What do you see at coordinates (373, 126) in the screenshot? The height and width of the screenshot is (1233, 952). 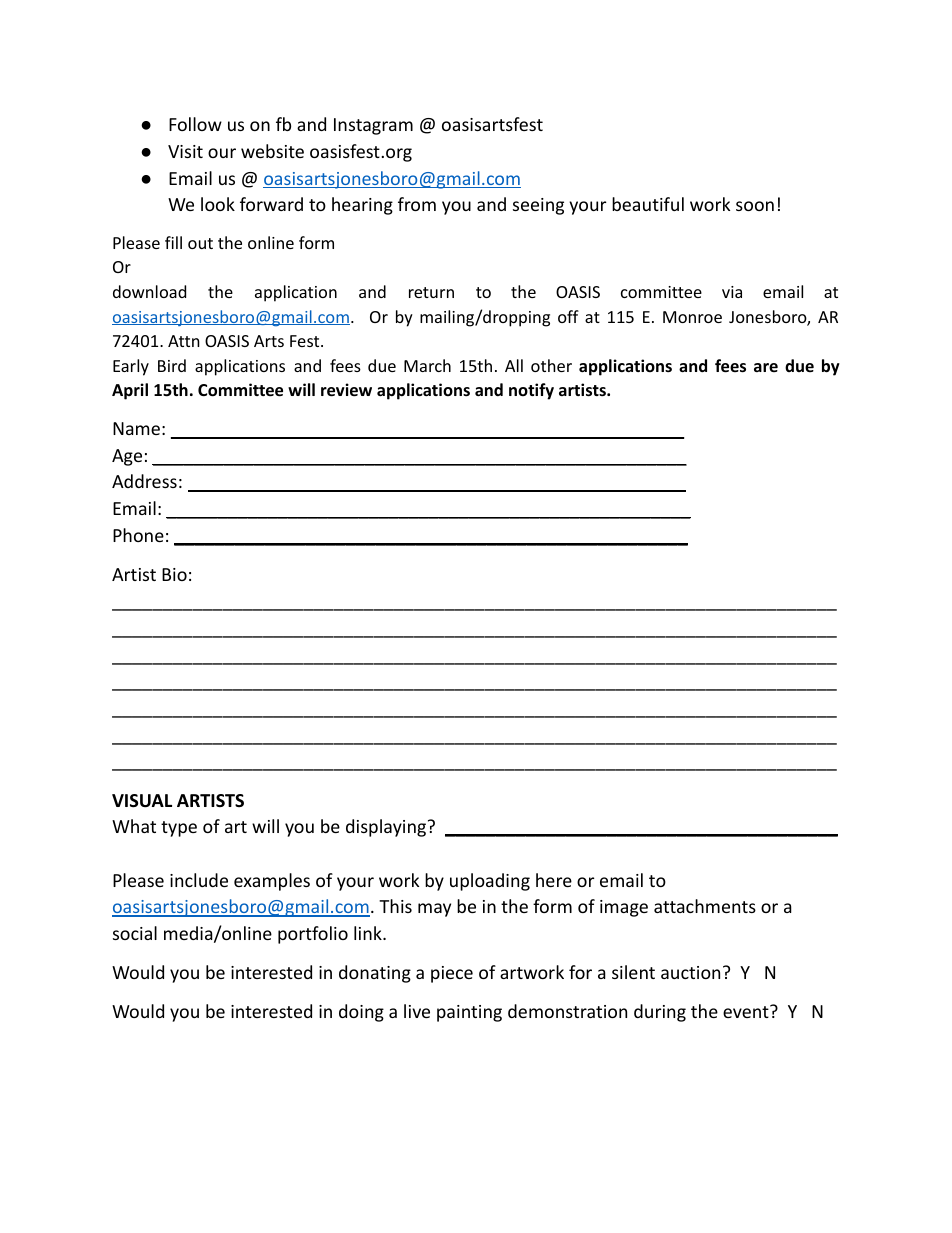 I see `Instagram` at bounding box center [373, 126].
